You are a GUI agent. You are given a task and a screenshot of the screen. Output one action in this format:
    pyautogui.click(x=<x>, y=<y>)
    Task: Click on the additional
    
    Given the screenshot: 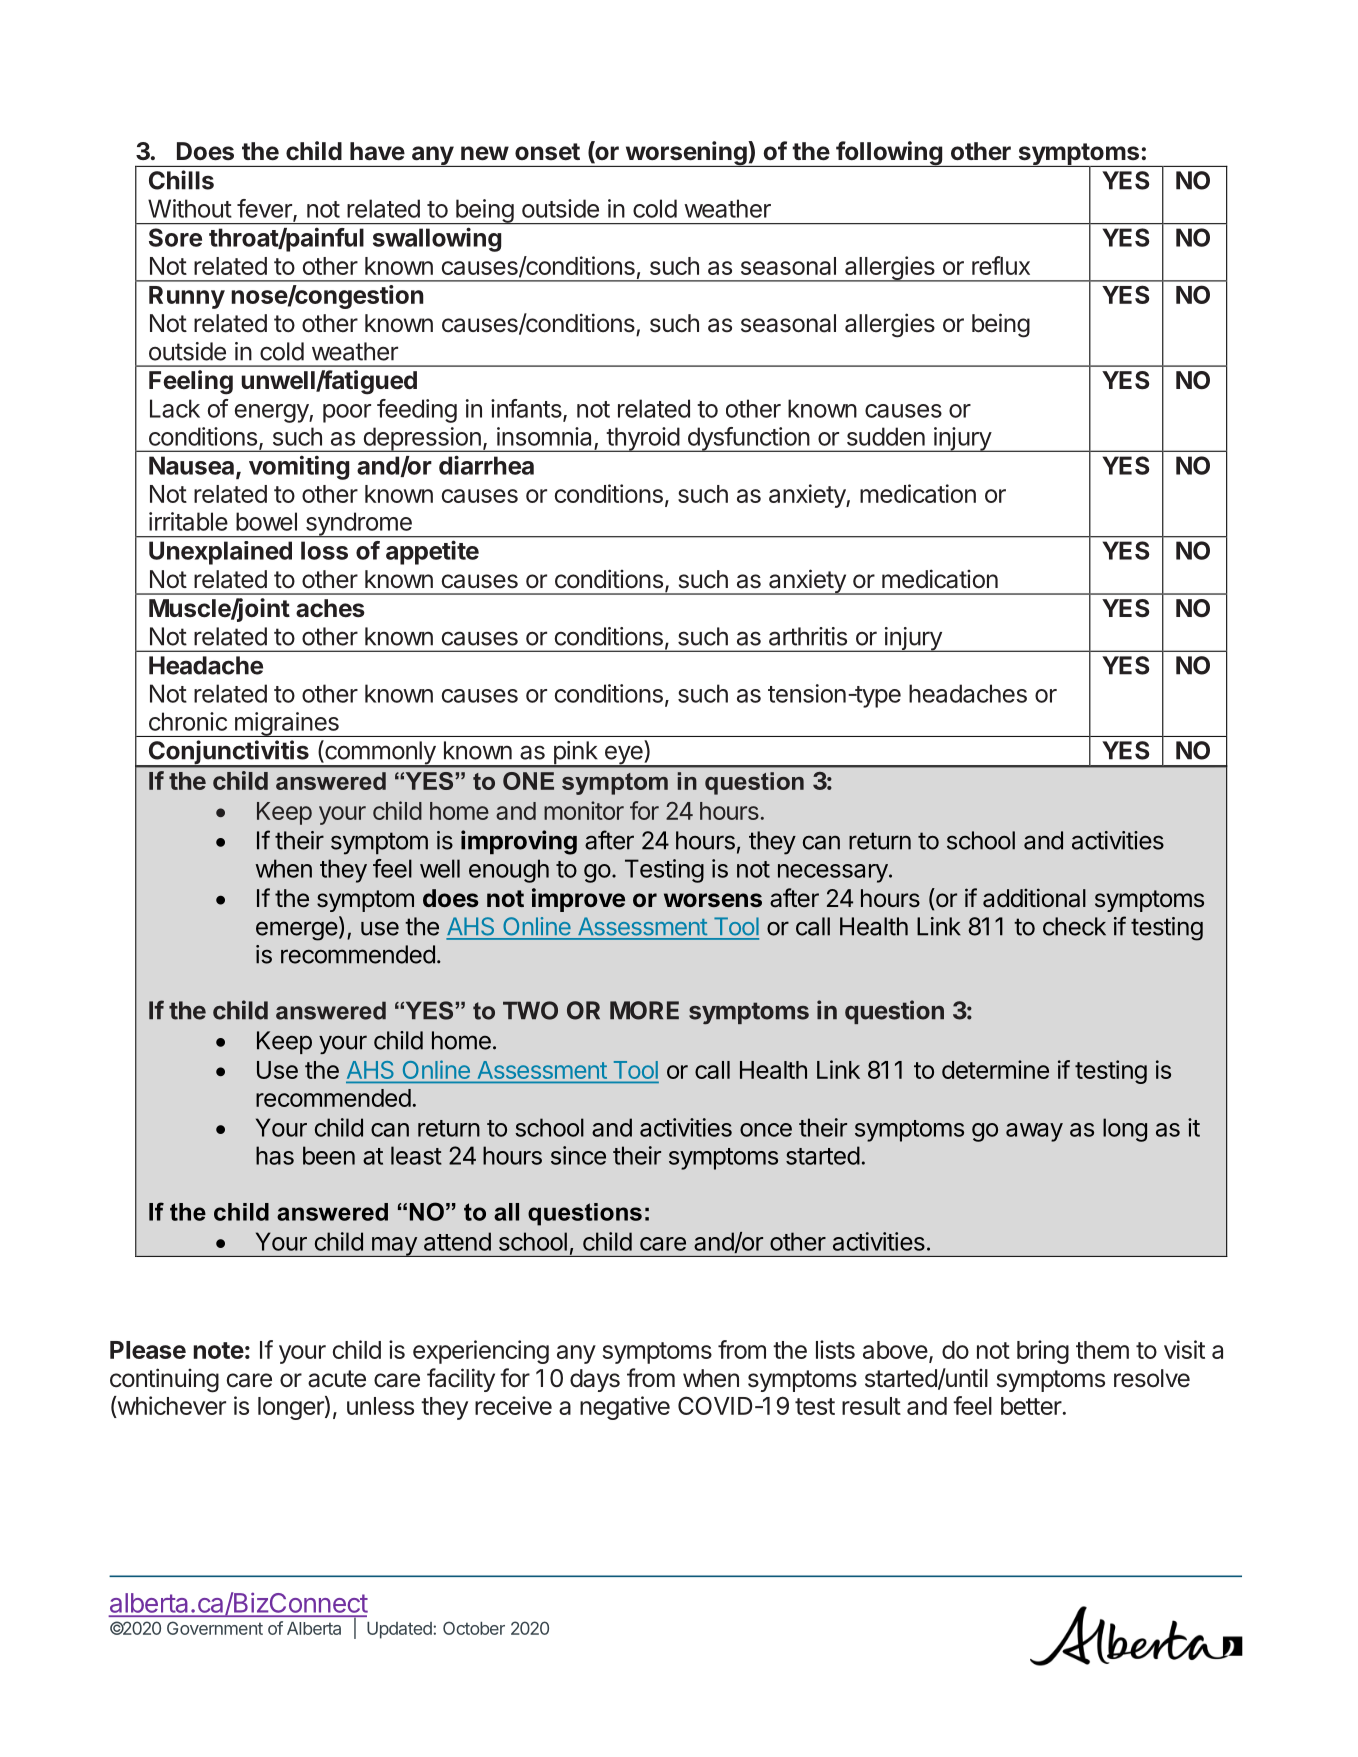 What is the action you would take?
    pyautogui.click(x=1034, y=898)
